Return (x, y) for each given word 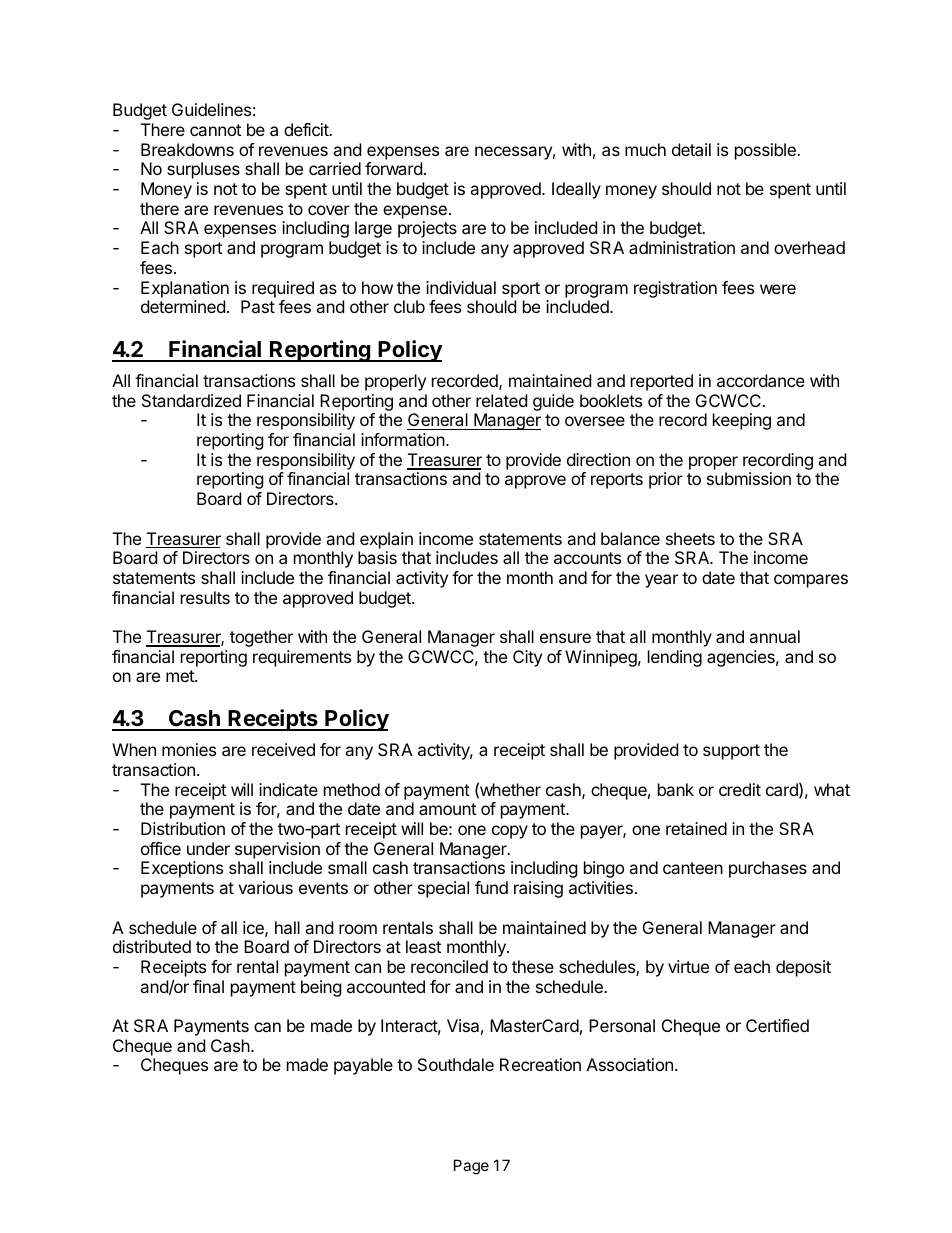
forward (393, 168)
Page (471, 1167)
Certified (777, 1025)
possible (766, 151)
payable (363, 1066)
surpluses (203, 170)
